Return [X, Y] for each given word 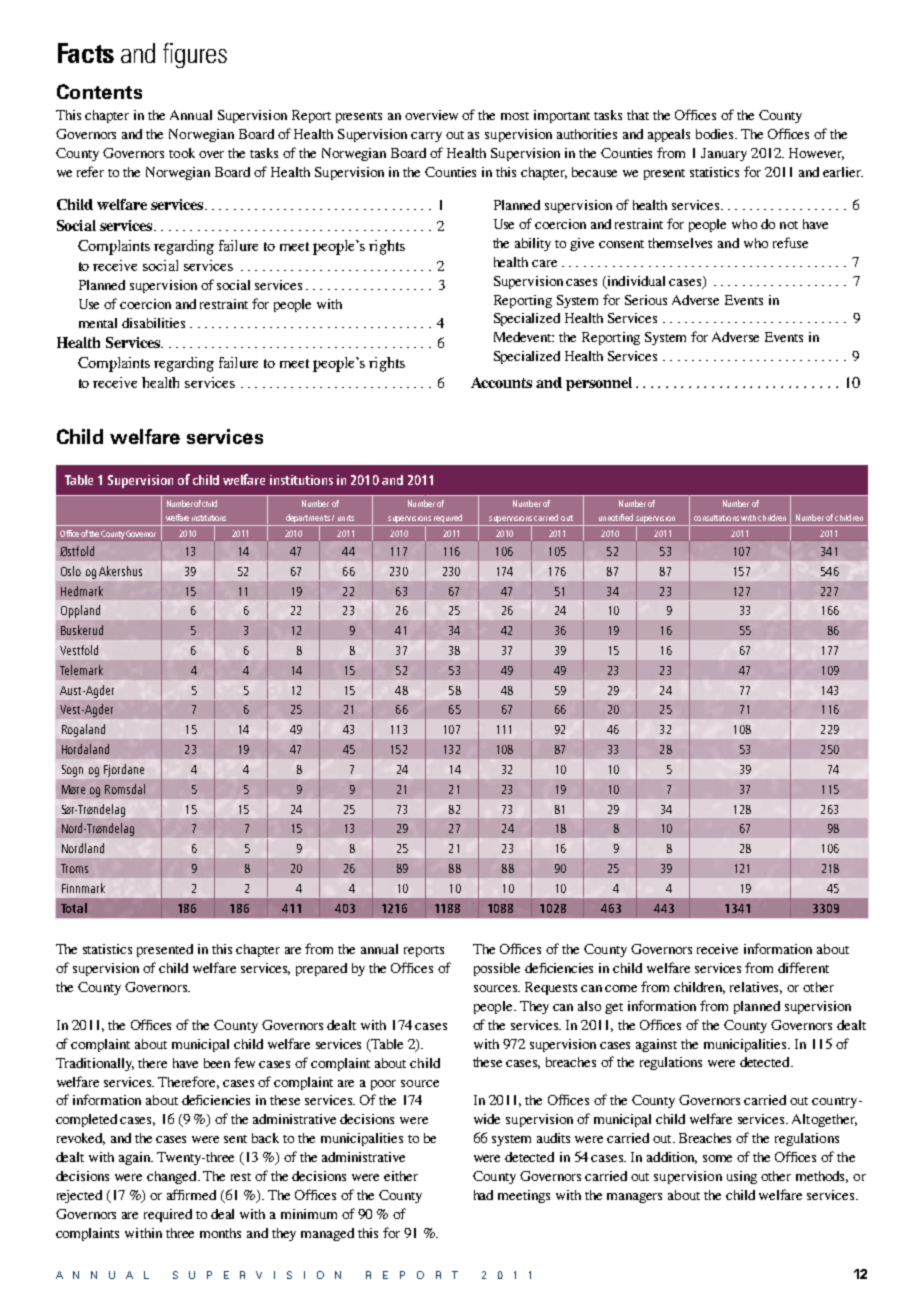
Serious [646, 300]
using [742, 1177]
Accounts [501, 382]
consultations [716, 518]
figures [195, 55]
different [803, 967]
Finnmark [83, 888]
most [515, 116]
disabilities [153, 323]
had [483, 1195]
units [346, 518]
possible [497, 969]
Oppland [80, 611]
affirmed [191, 1194]
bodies [716, 134]
